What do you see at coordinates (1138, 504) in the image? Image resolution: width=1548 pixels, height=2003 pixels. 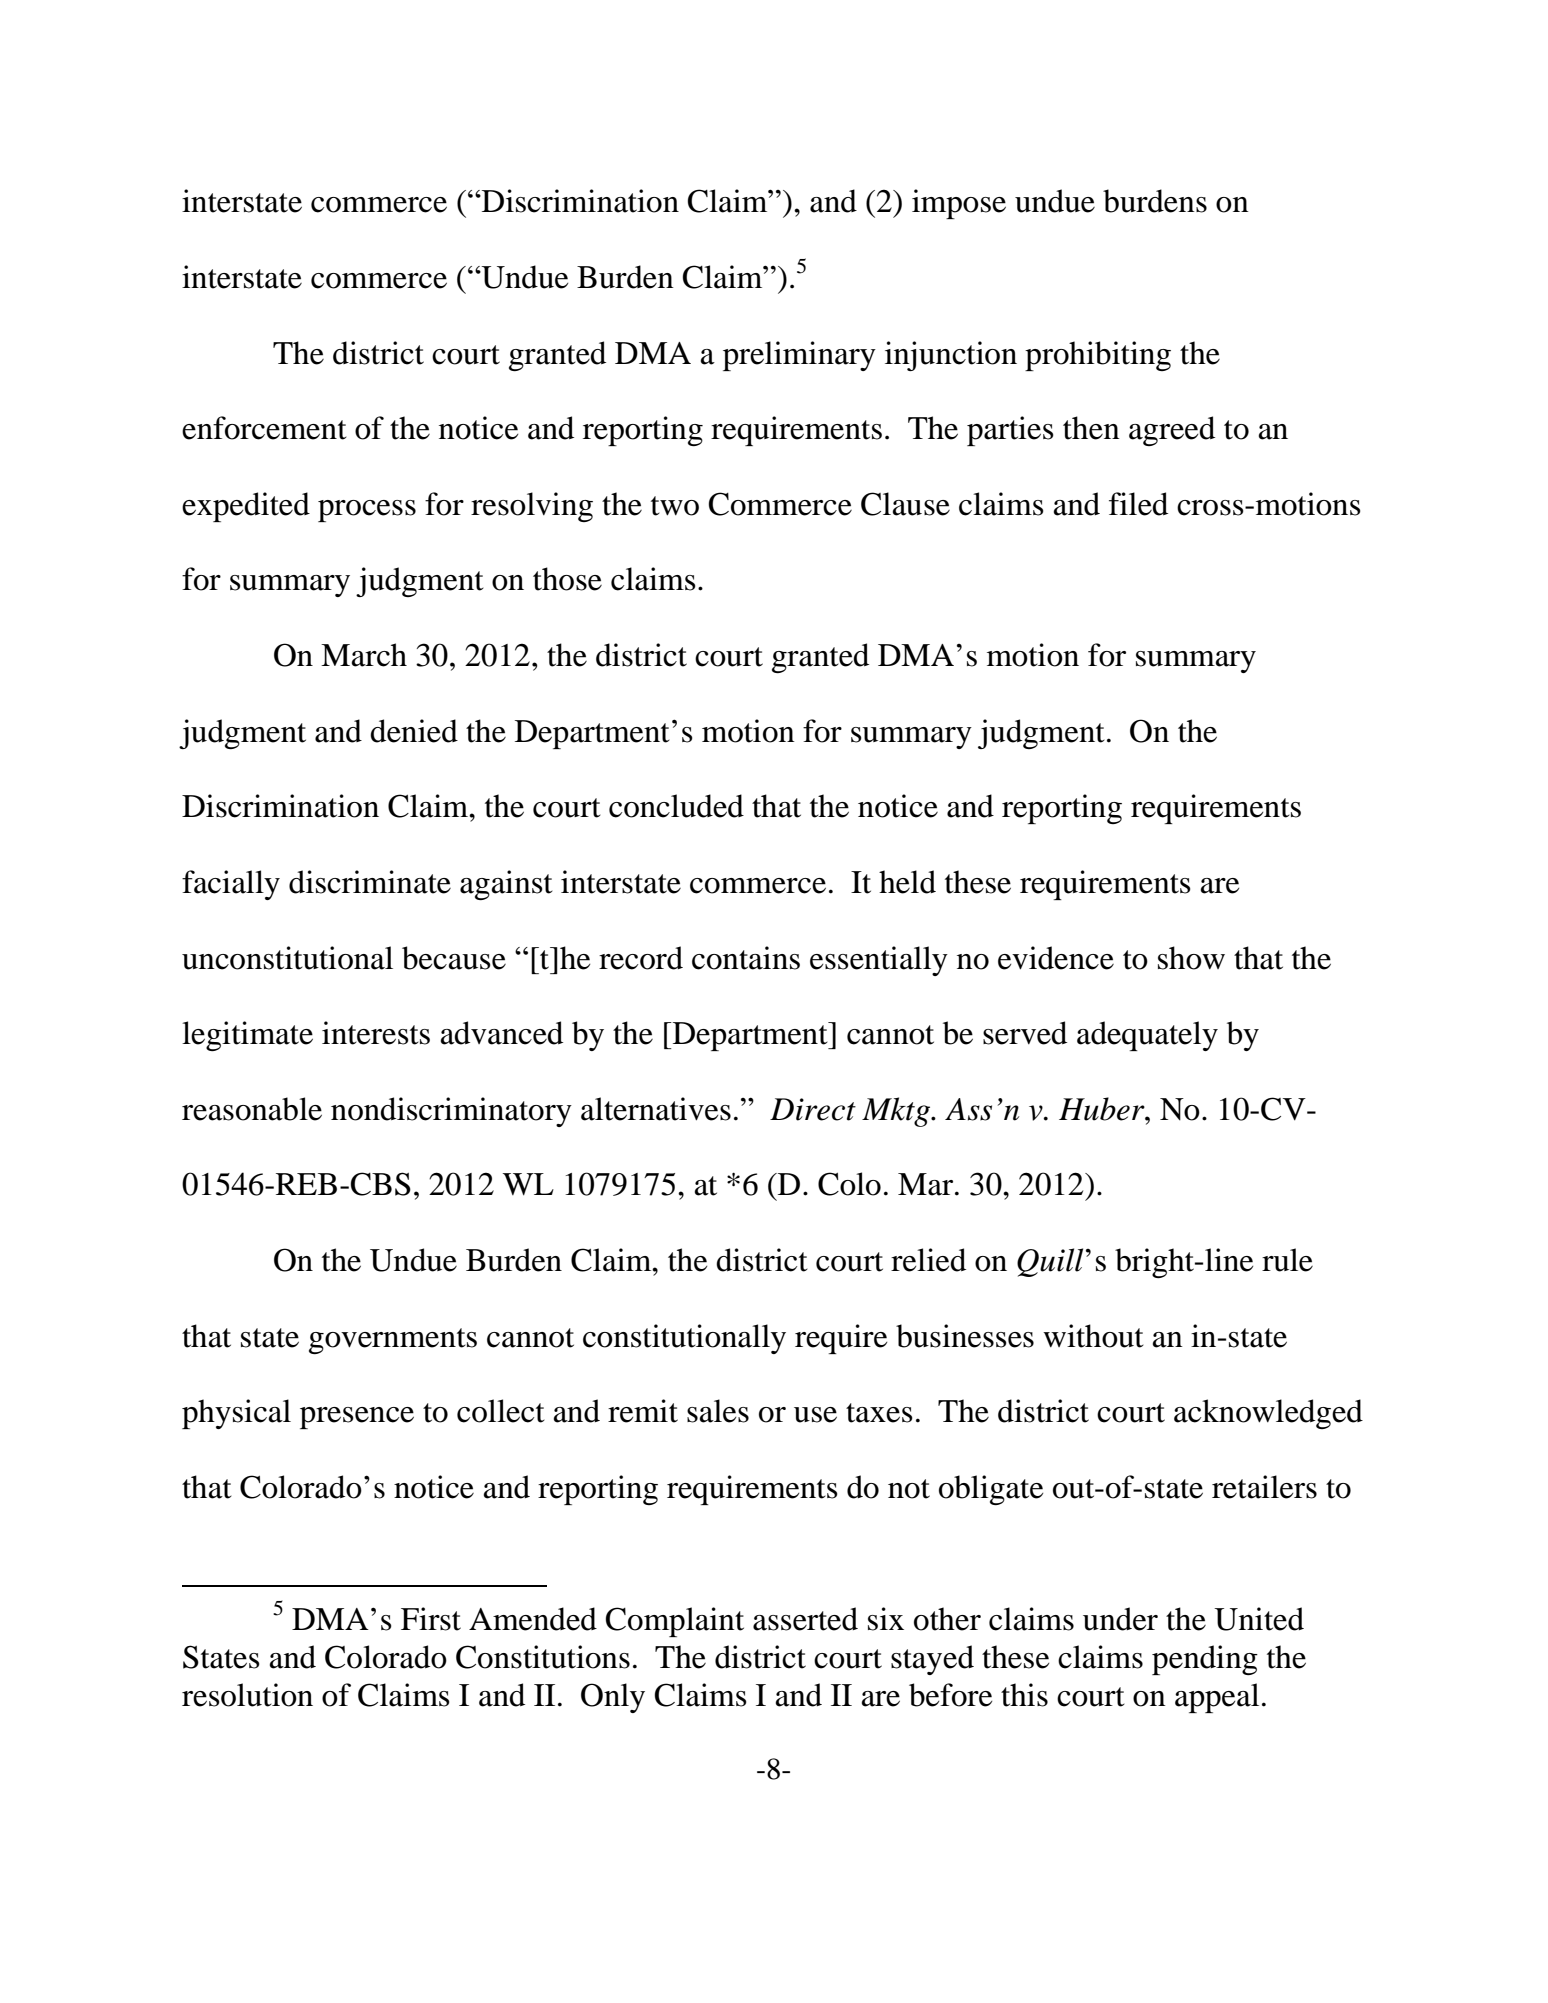 I see `filed` at bounding box center [1138, 504].
